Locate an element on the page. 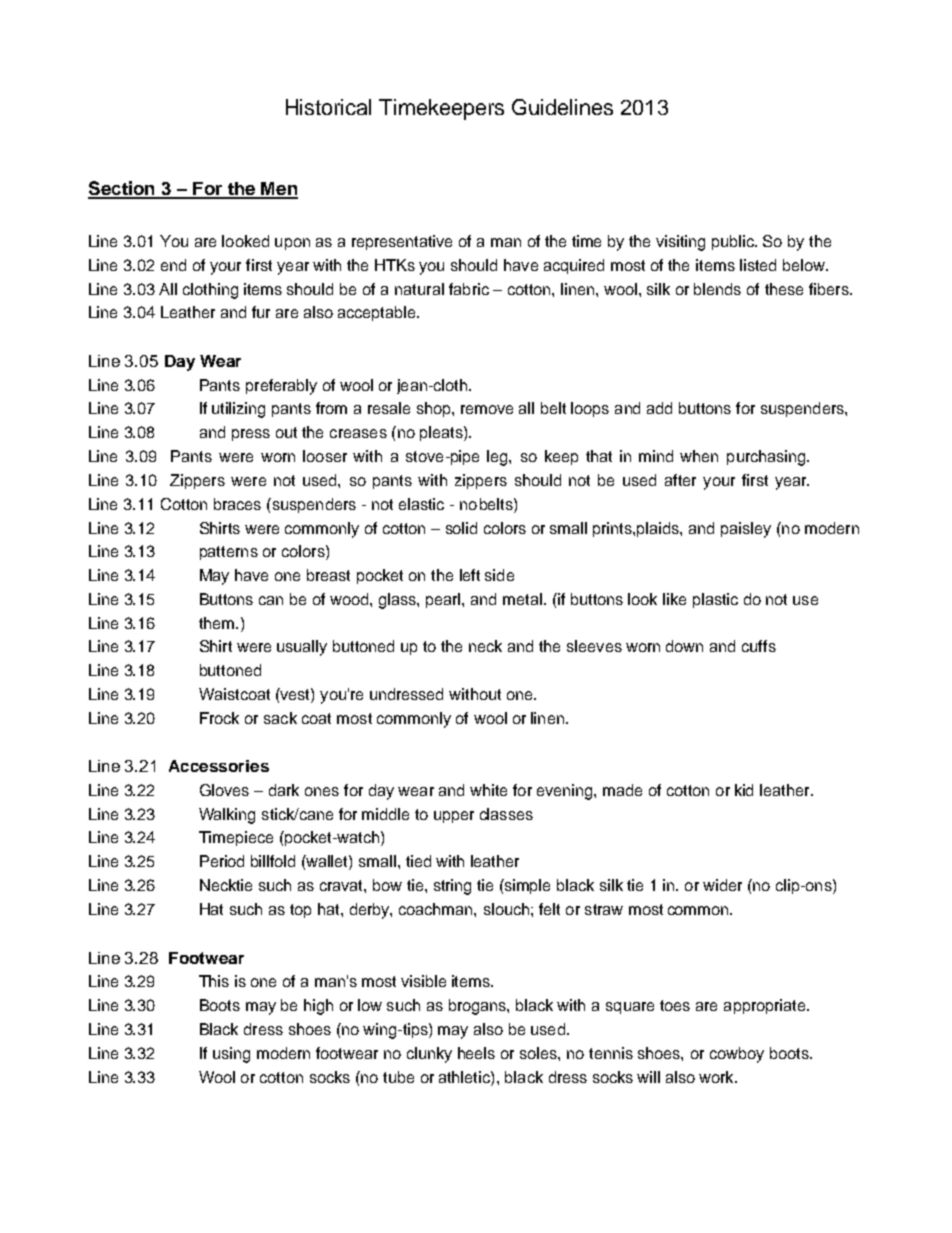 Image resolution: width=952 pixels, height=1233 pixels. Historical is located at coordinates (328, 107).
